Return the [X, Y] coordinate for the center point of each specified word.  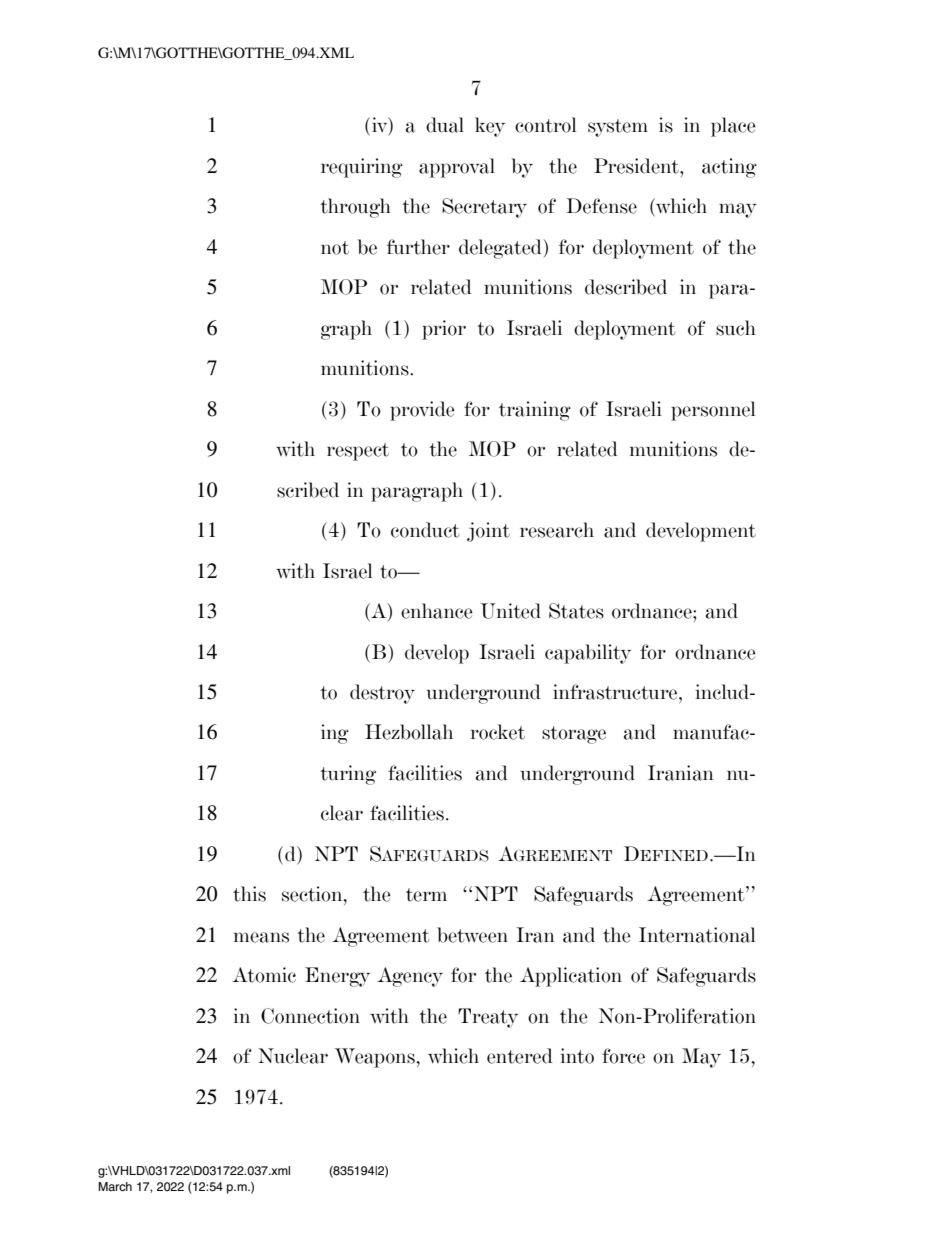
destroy [382, 694]
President [637, 166]
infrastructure [616, 692]
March [115, 1186]
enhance [437, 611]
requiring [362, 168]
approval [457, 168]
